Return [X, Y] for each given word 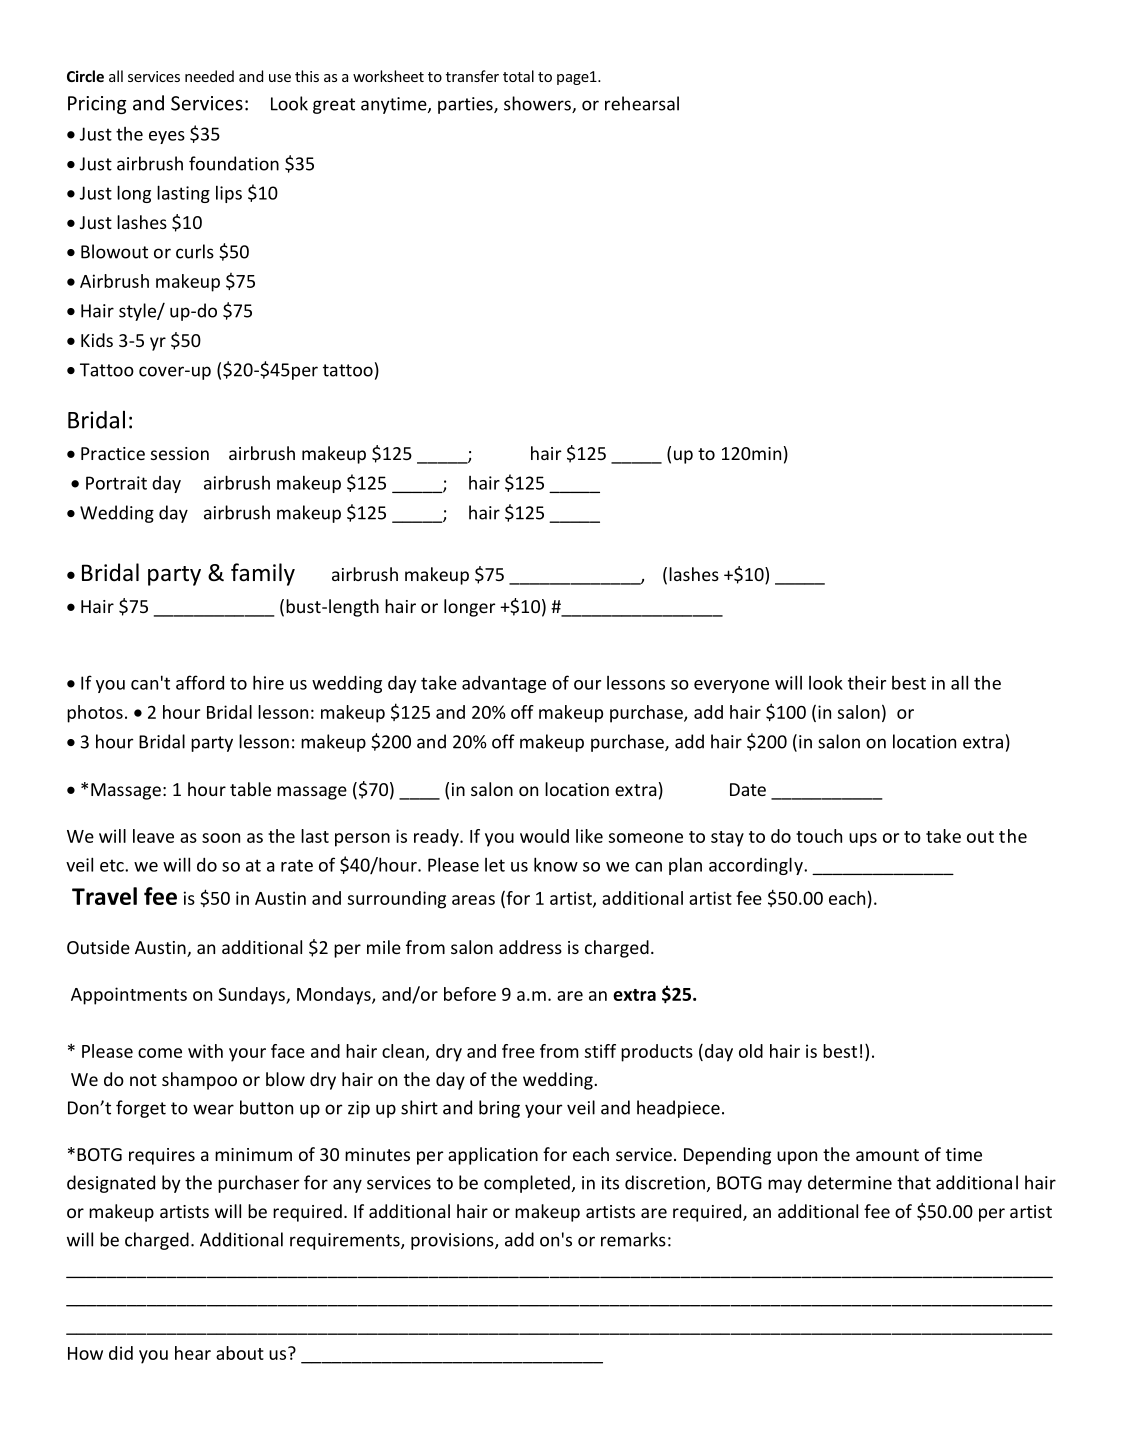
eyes [167, 137]
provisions [453, 1241]
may [785, 1186]
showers [538, 104]
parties [466, 105]
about [240, 1353]
